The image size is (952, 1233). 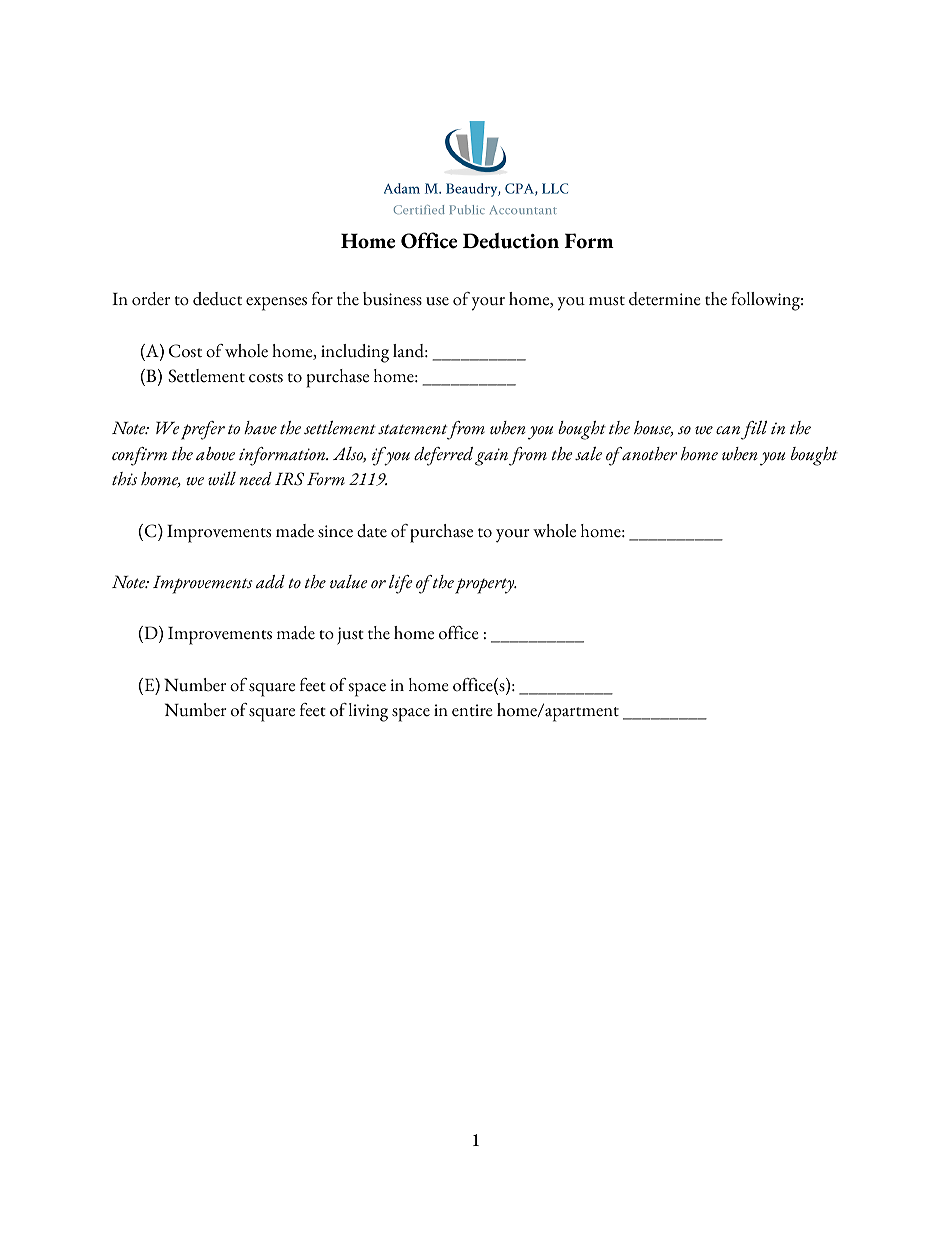 What do you see at coordinates (472, 710) in the screenshot?
I see `entire` at bounding box center [472, 710].
